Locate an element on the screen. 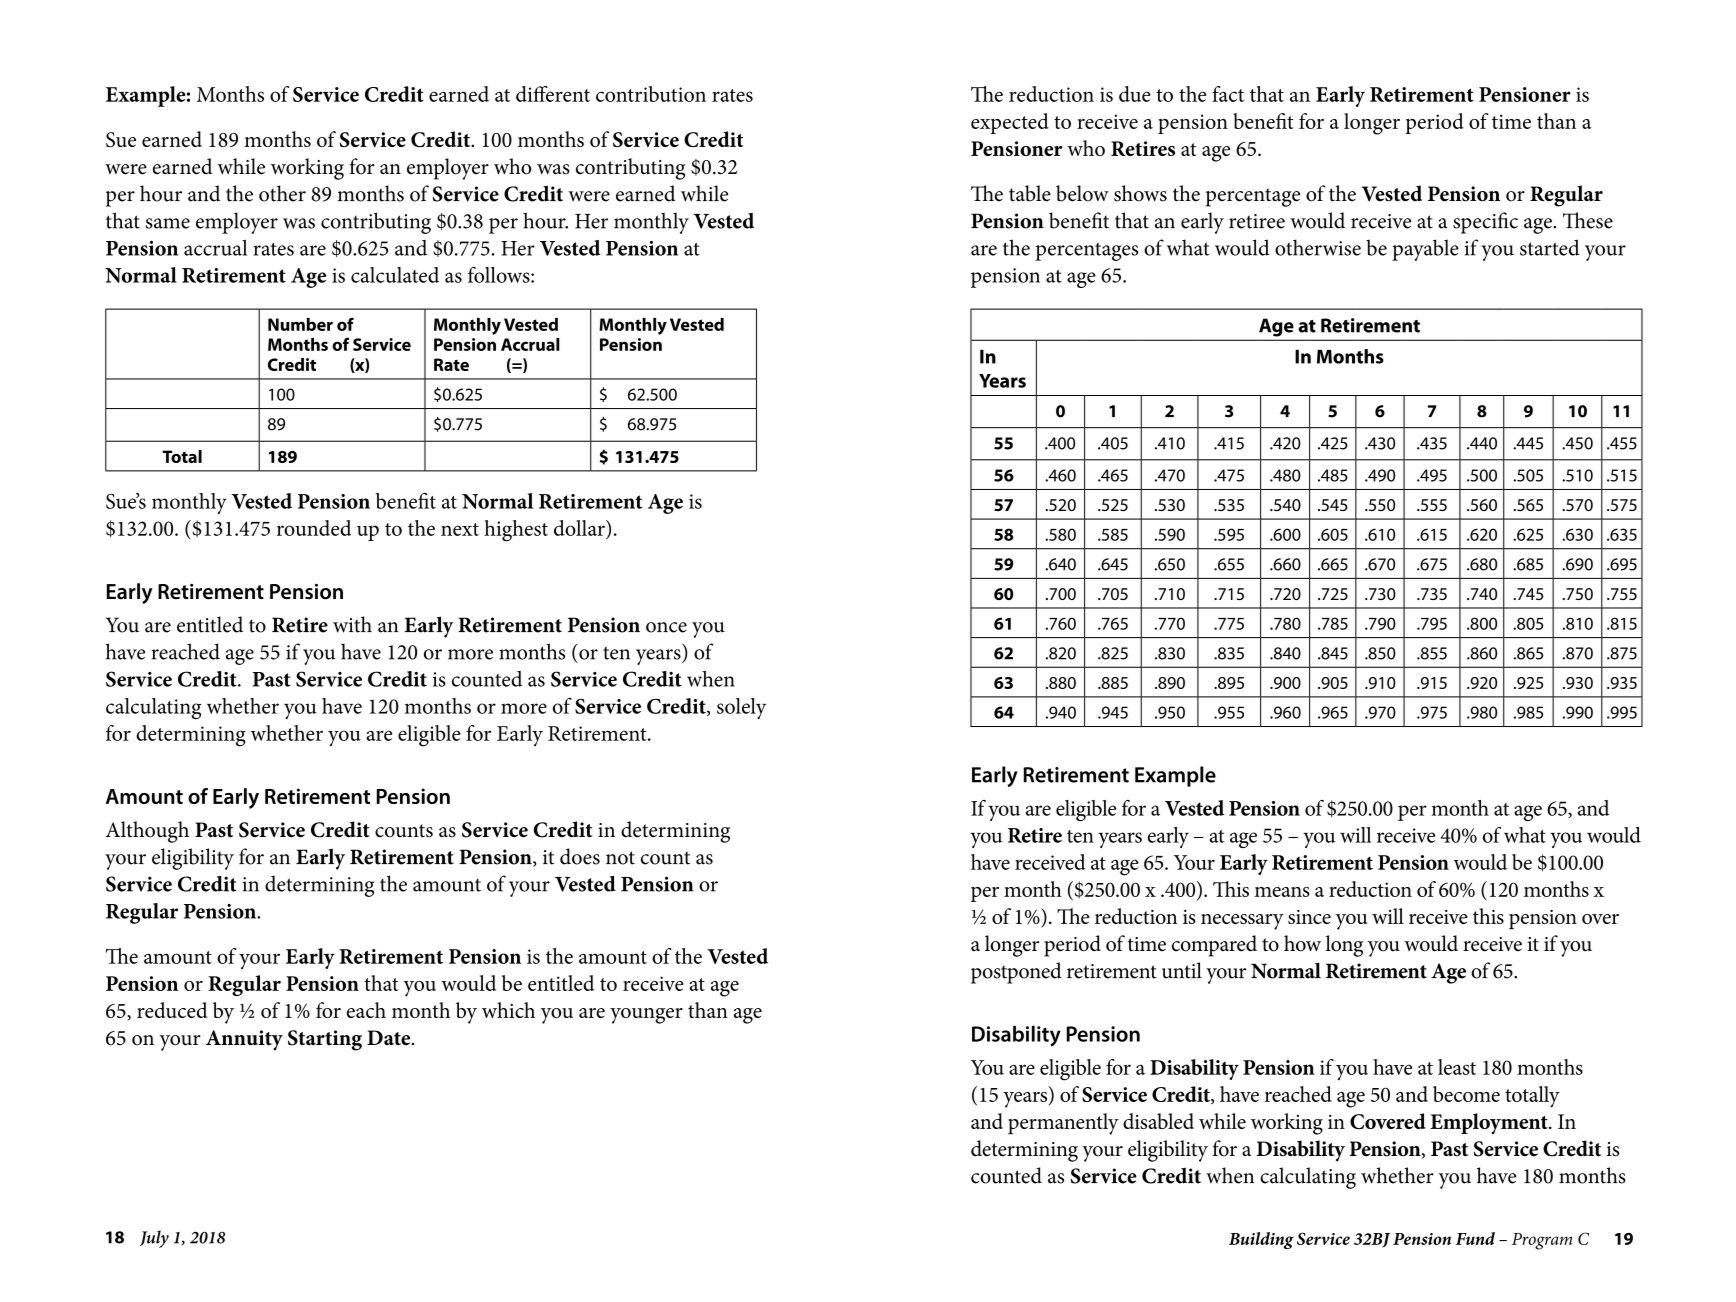  July is located at coordinates (154, 1239).
